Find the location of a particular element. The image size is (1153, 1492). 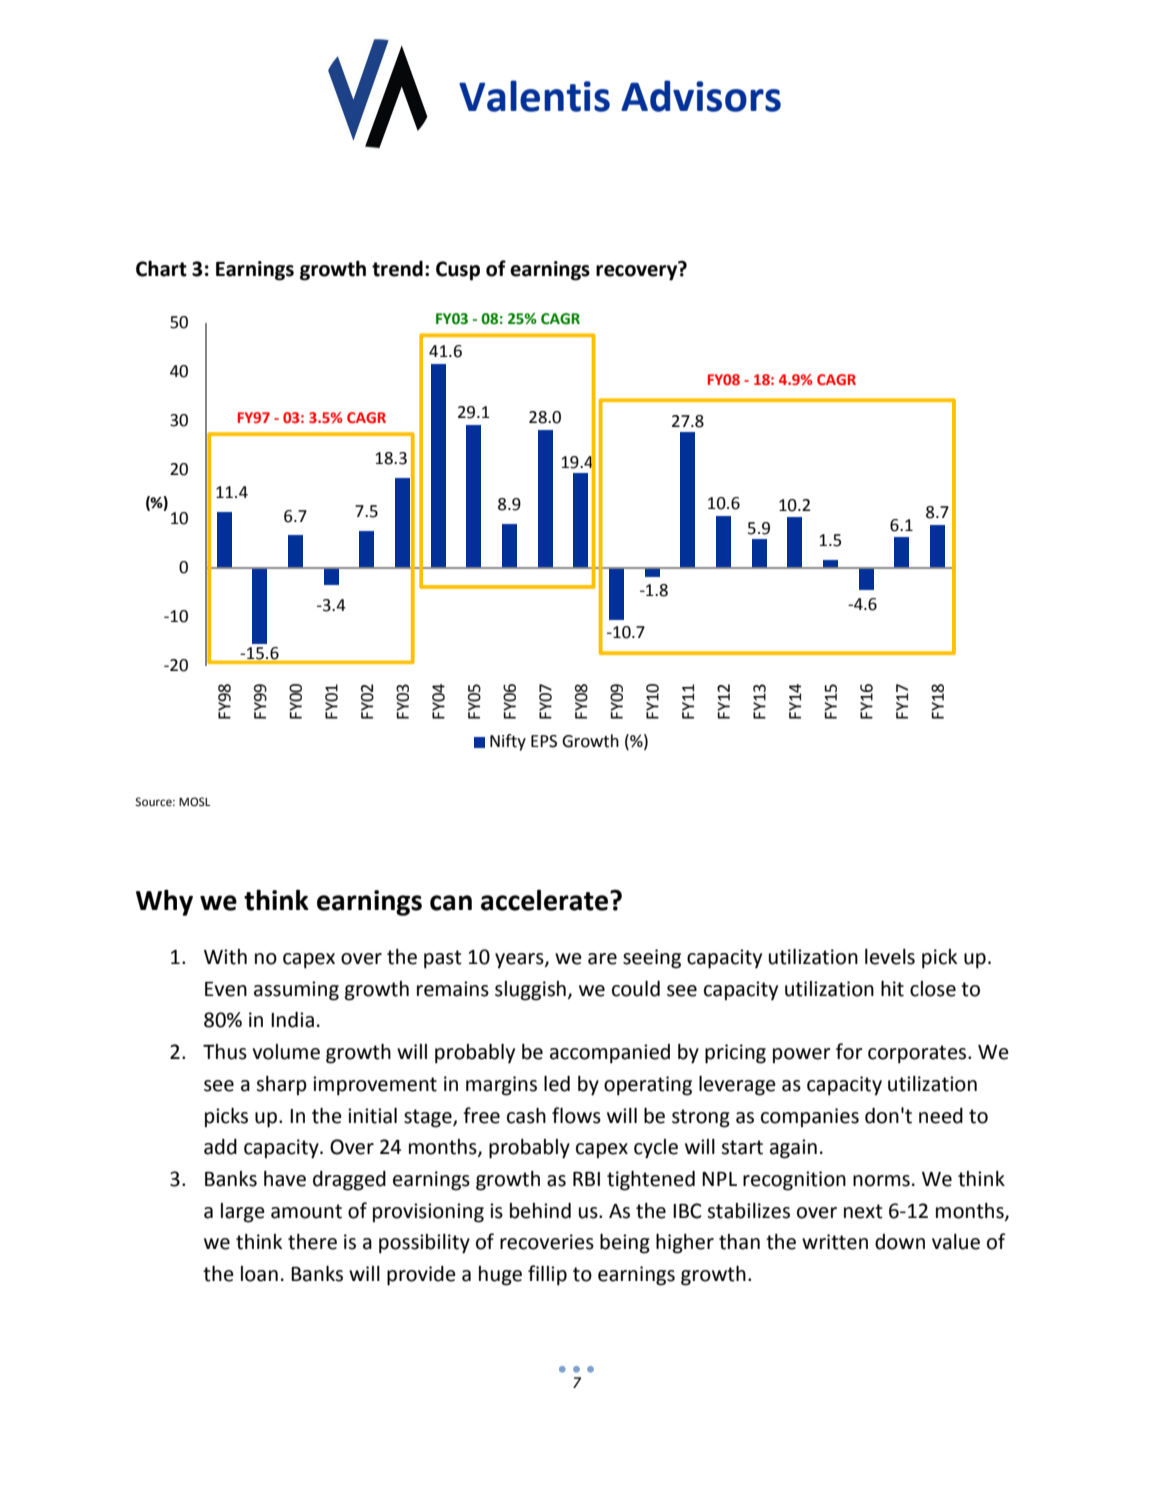

Nifty is located at coordinates (508, 742).
